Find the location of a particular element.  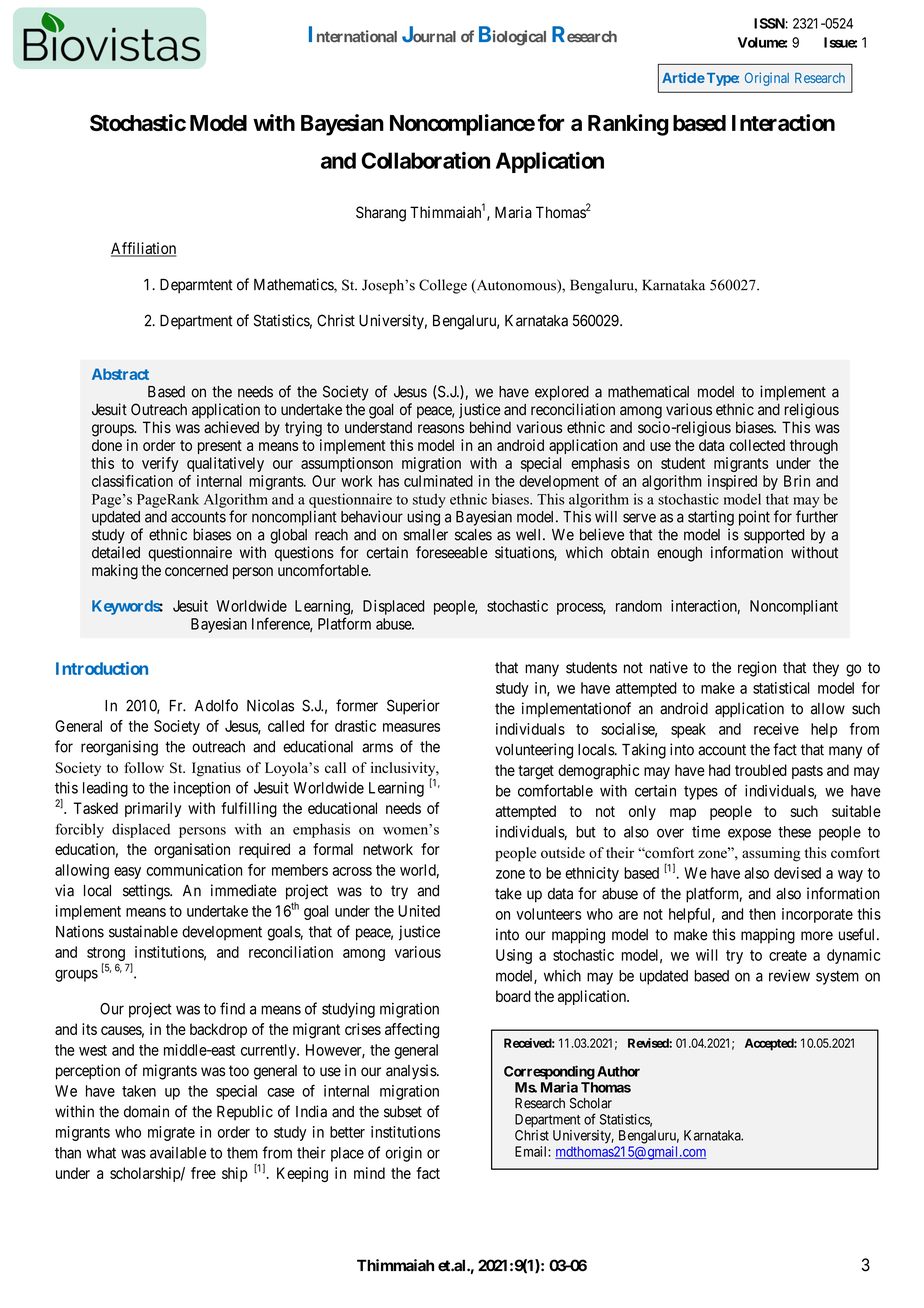

devised is located at coordinates (797, 873).
